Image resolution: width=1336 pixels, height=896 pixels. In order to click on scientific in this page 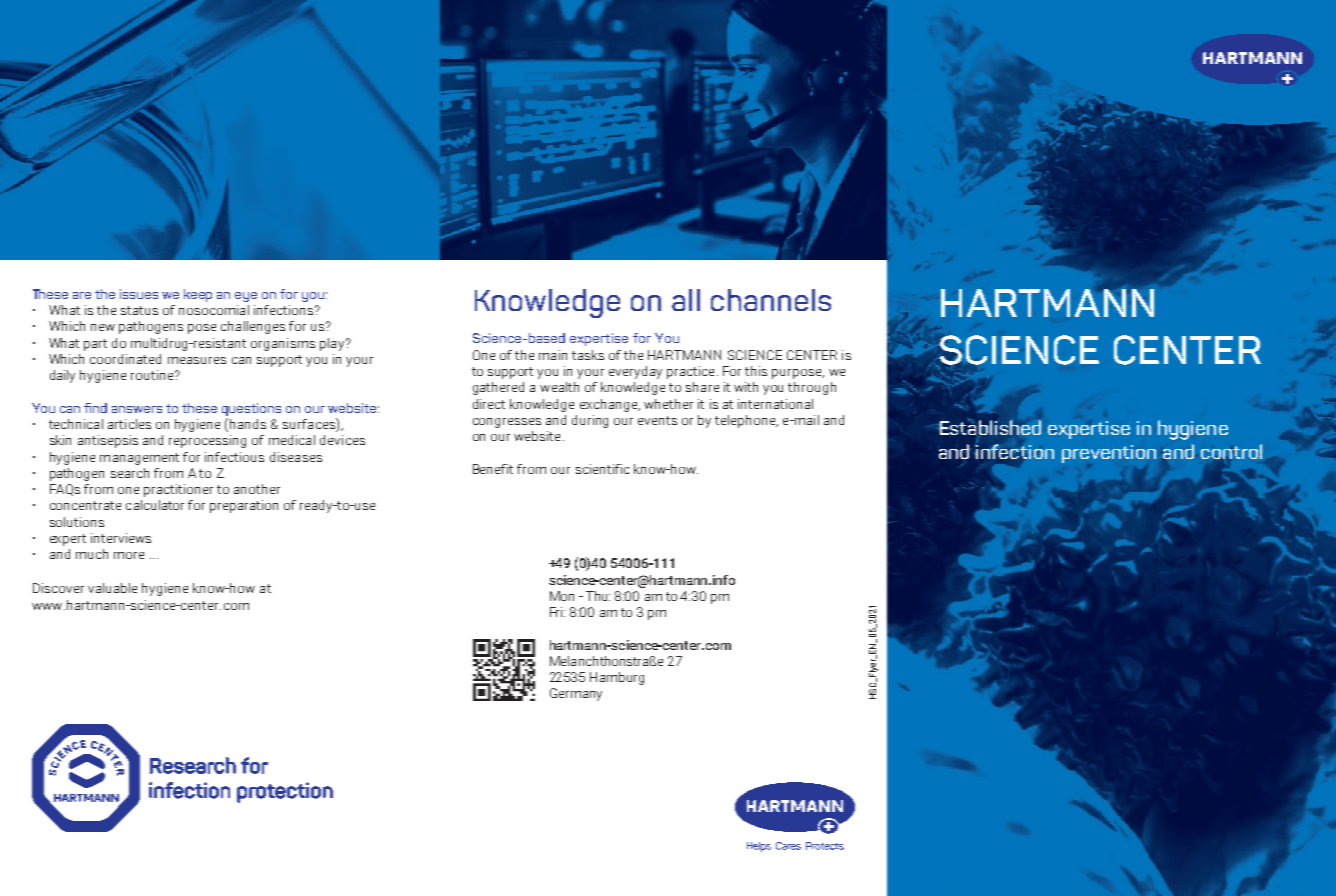, I will do `click(602, 469)`.
